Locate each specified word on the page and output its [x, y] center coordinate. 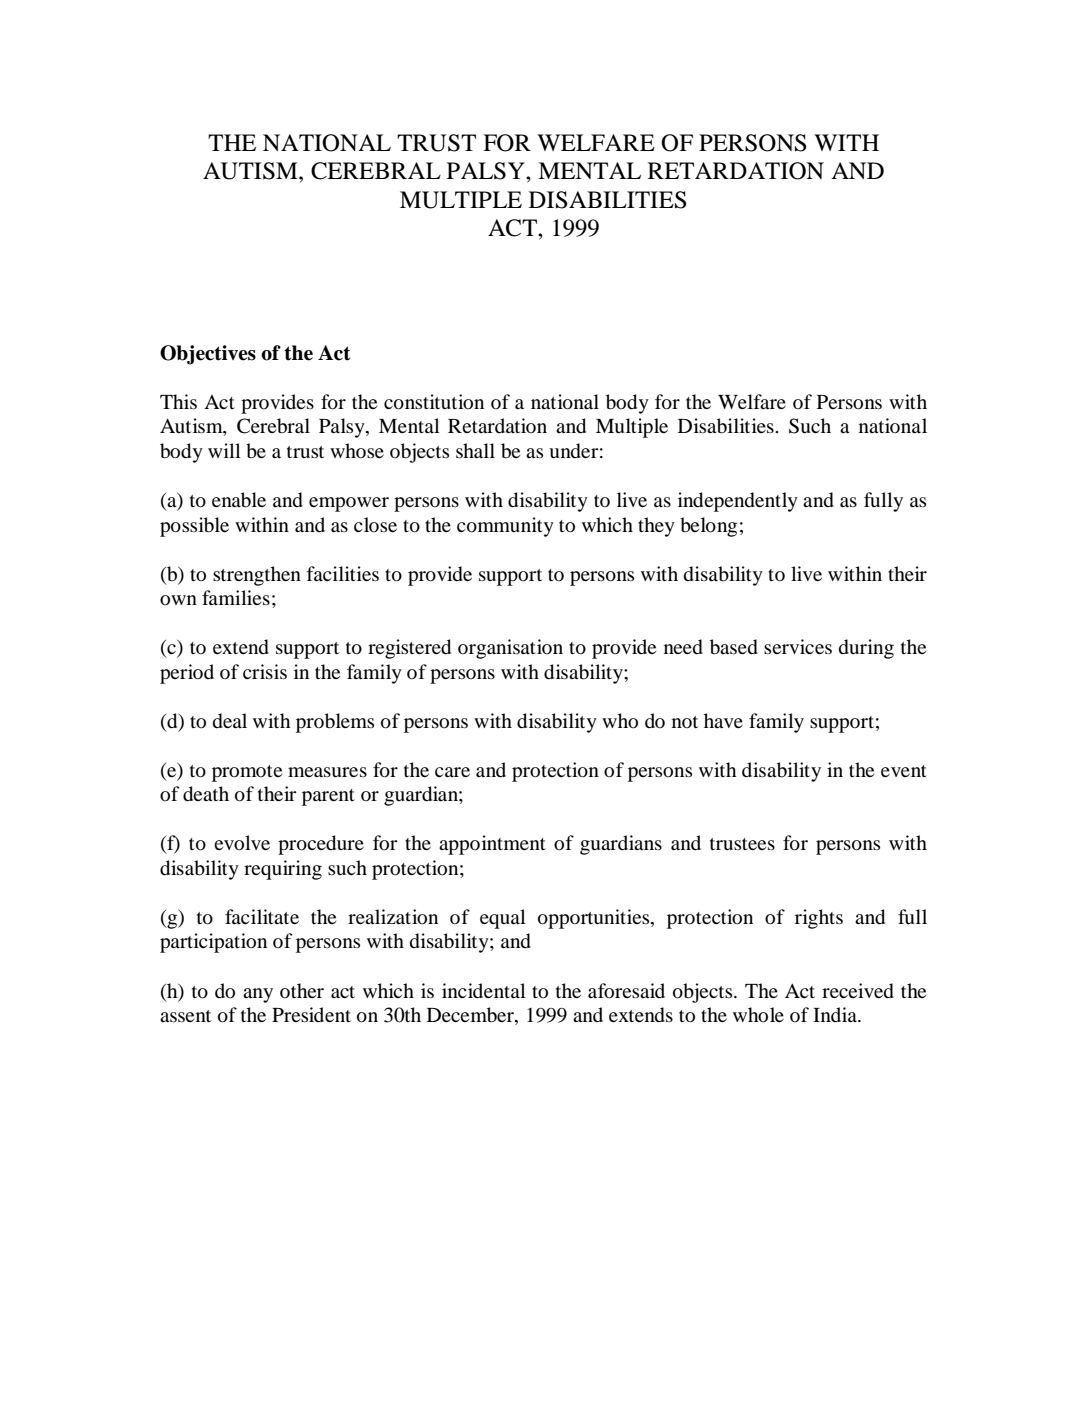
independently [738, 502]
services [798, 646]
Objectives [208, 355]
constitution [434, 402]
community [505, 527]
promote [247, 773]
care [452, 772]
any [258, 995]
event [904, 771]
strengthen [257, 576]
